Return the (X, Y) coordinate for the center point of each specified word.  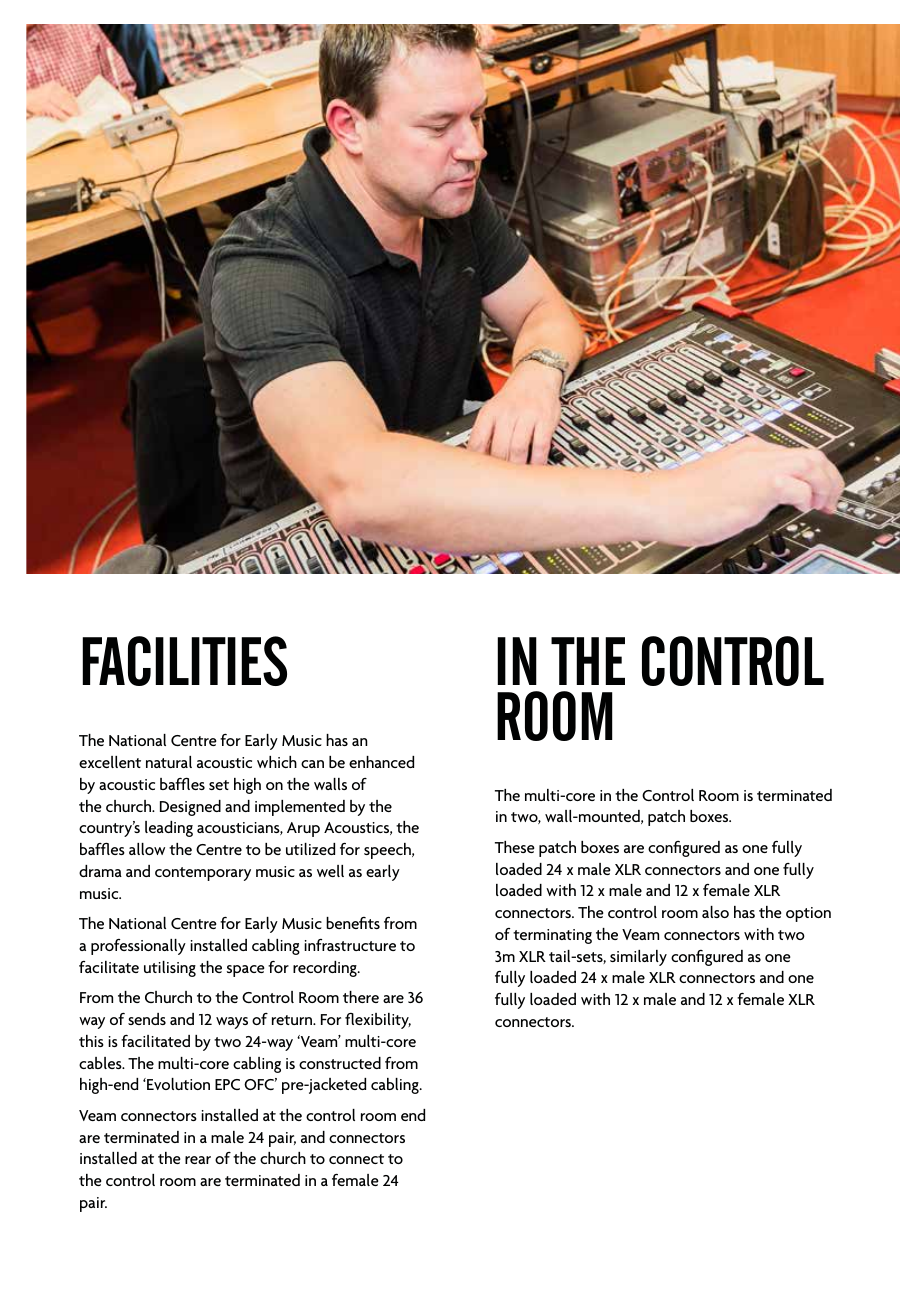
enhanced (381, 762)
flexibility (378, 1021)
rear (198, 1160)
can (312, 764)
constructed (340, 1063)
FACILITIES (184, 661)
